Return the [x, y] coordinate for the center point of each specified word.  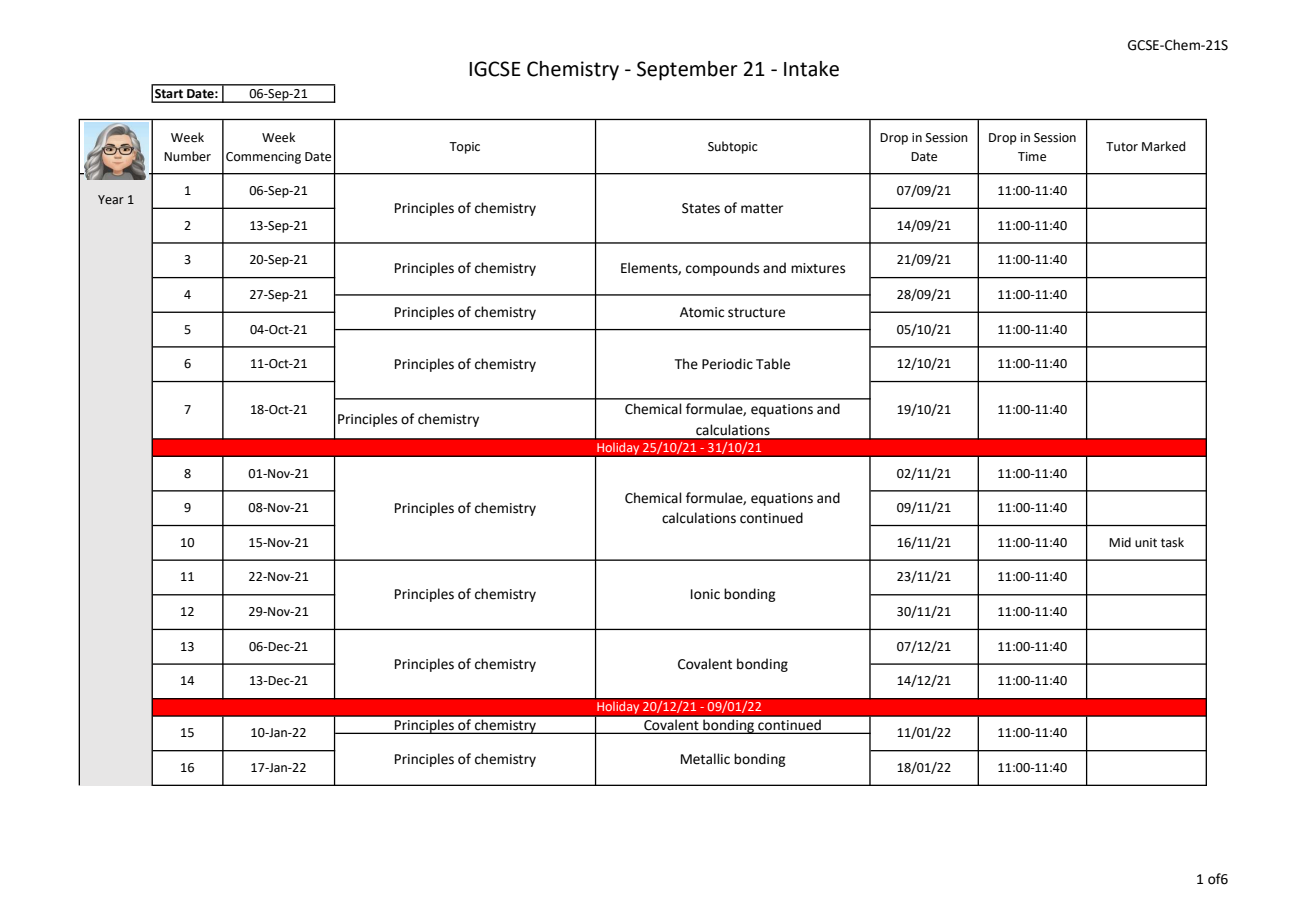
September [687, 71]
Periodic [727, 364]
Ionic [705, 594]
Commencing [263, 158]
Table [773, 364]
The [686, 364]
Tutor [1122, 147]
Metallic [705, 759]
